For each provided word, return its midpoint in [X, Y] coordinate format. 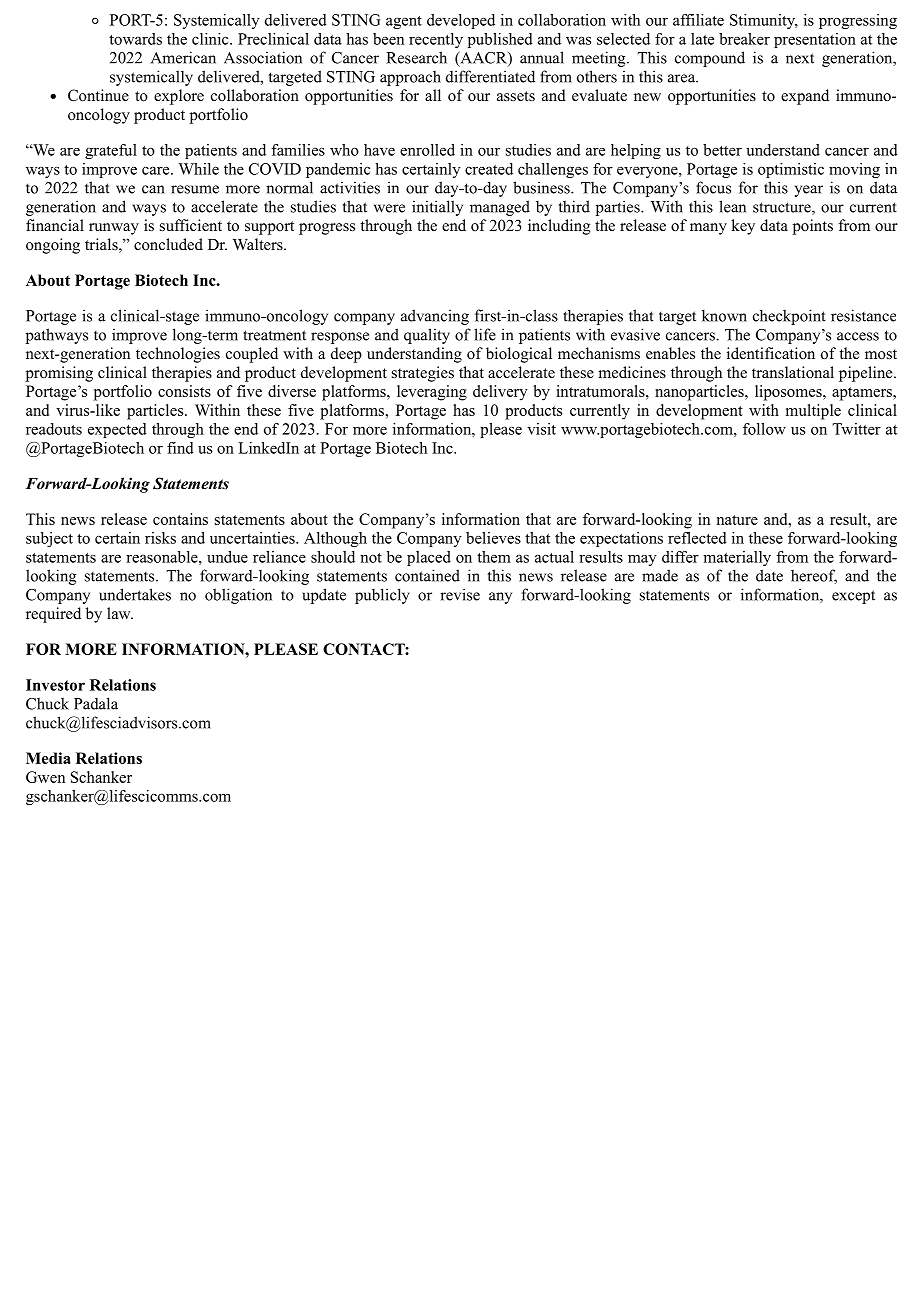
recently [436, 40]
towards [135, 39]
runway [114, 229]
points [813, 227]
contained [427, 575]
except [853, 597]
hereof [814, 576]
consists [184, 391]
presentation [815, 40]
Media [48, 758]
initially [437, 208]
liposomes [789, 393]
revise [460, 594]
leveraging [432, 393]
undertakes [135, 594]
